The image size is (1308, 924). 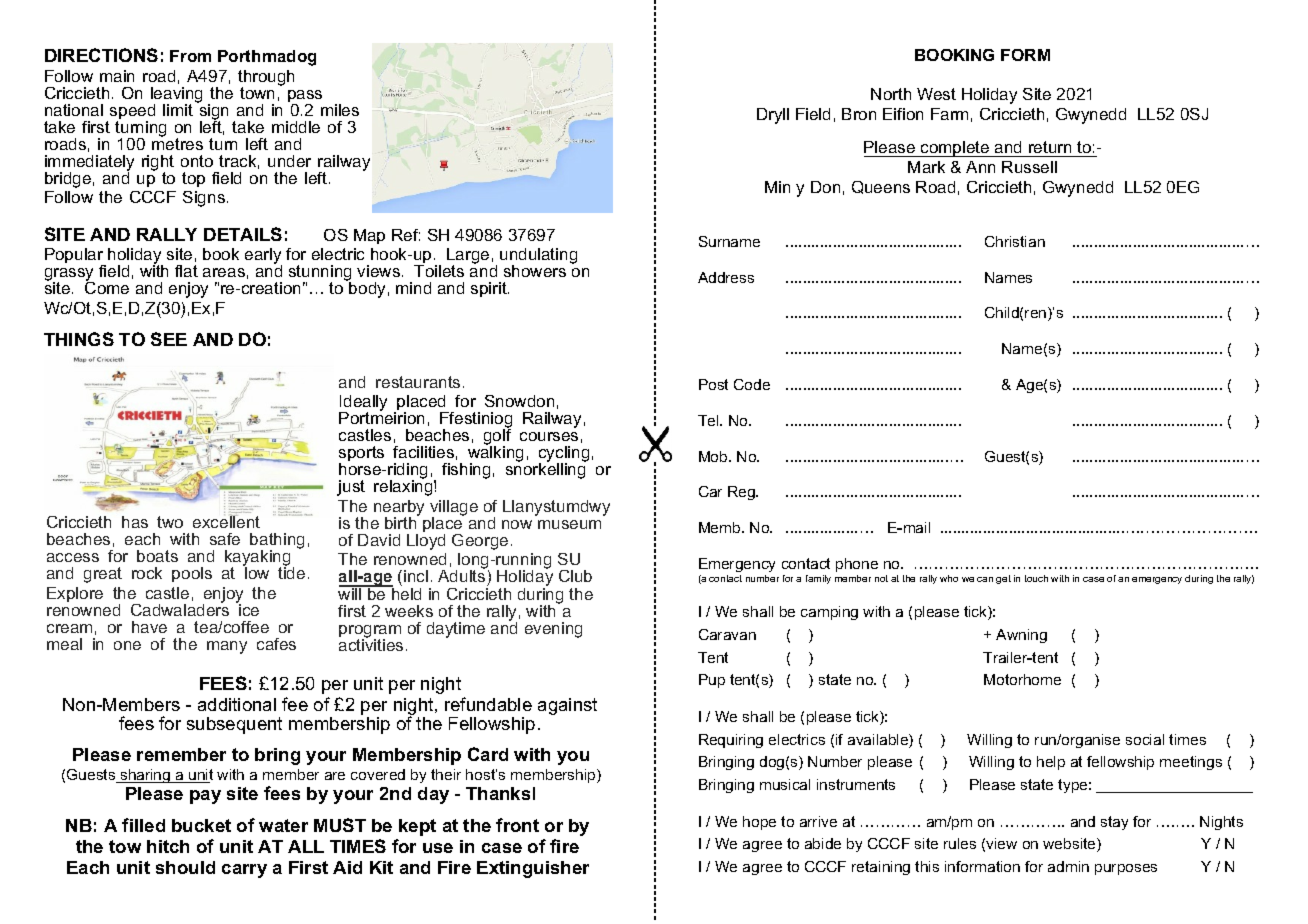 I want to click on excellent, so click(x=226, y=521).
